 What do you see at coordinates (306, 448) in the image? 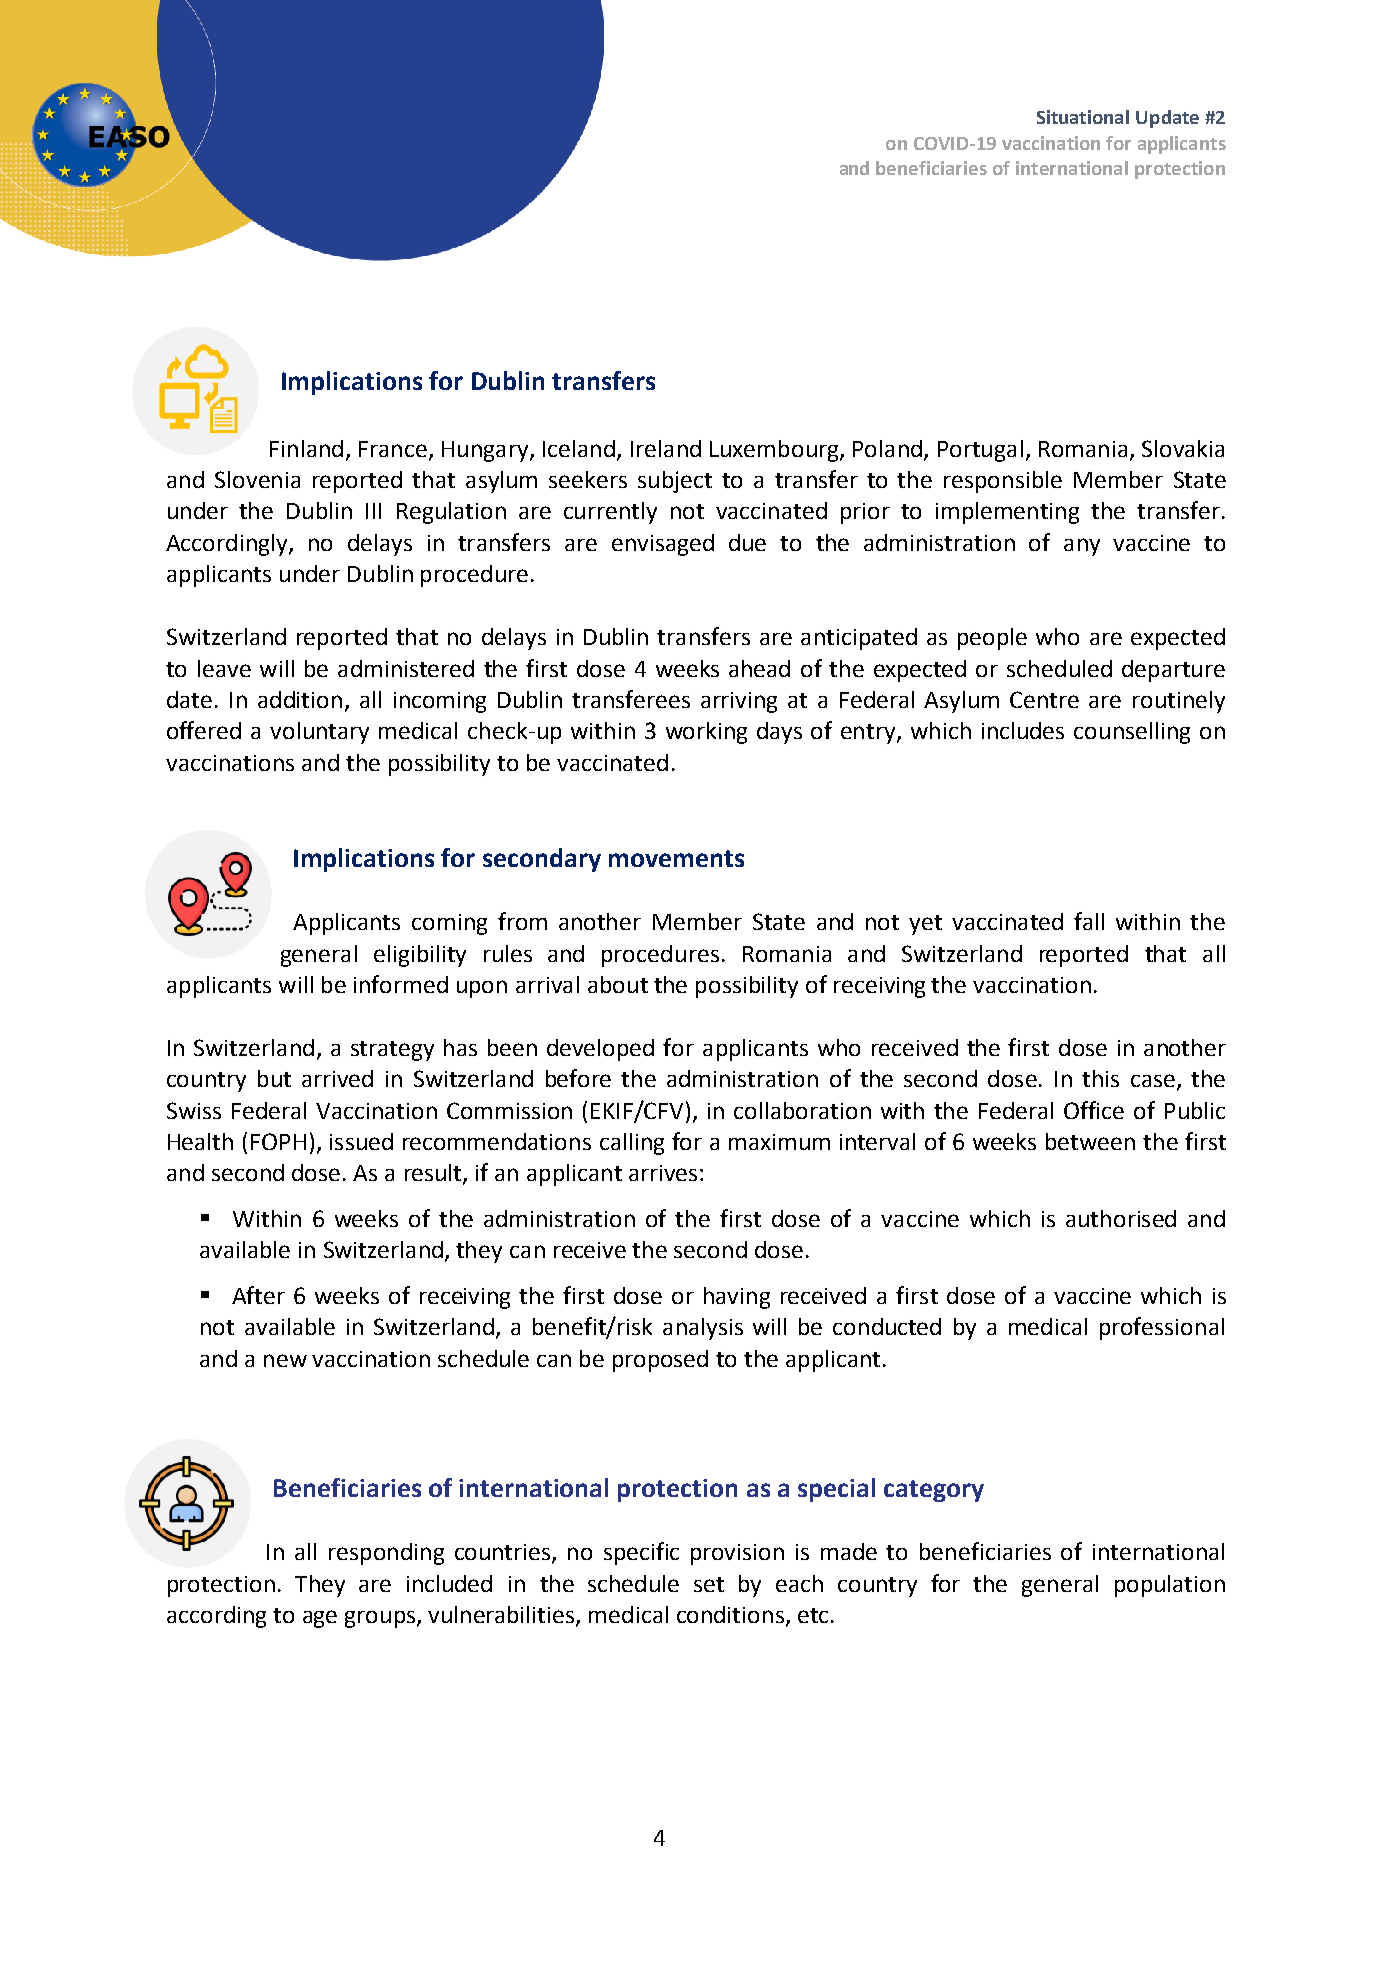
I see `Finland` at bounding box center [306, 448].
